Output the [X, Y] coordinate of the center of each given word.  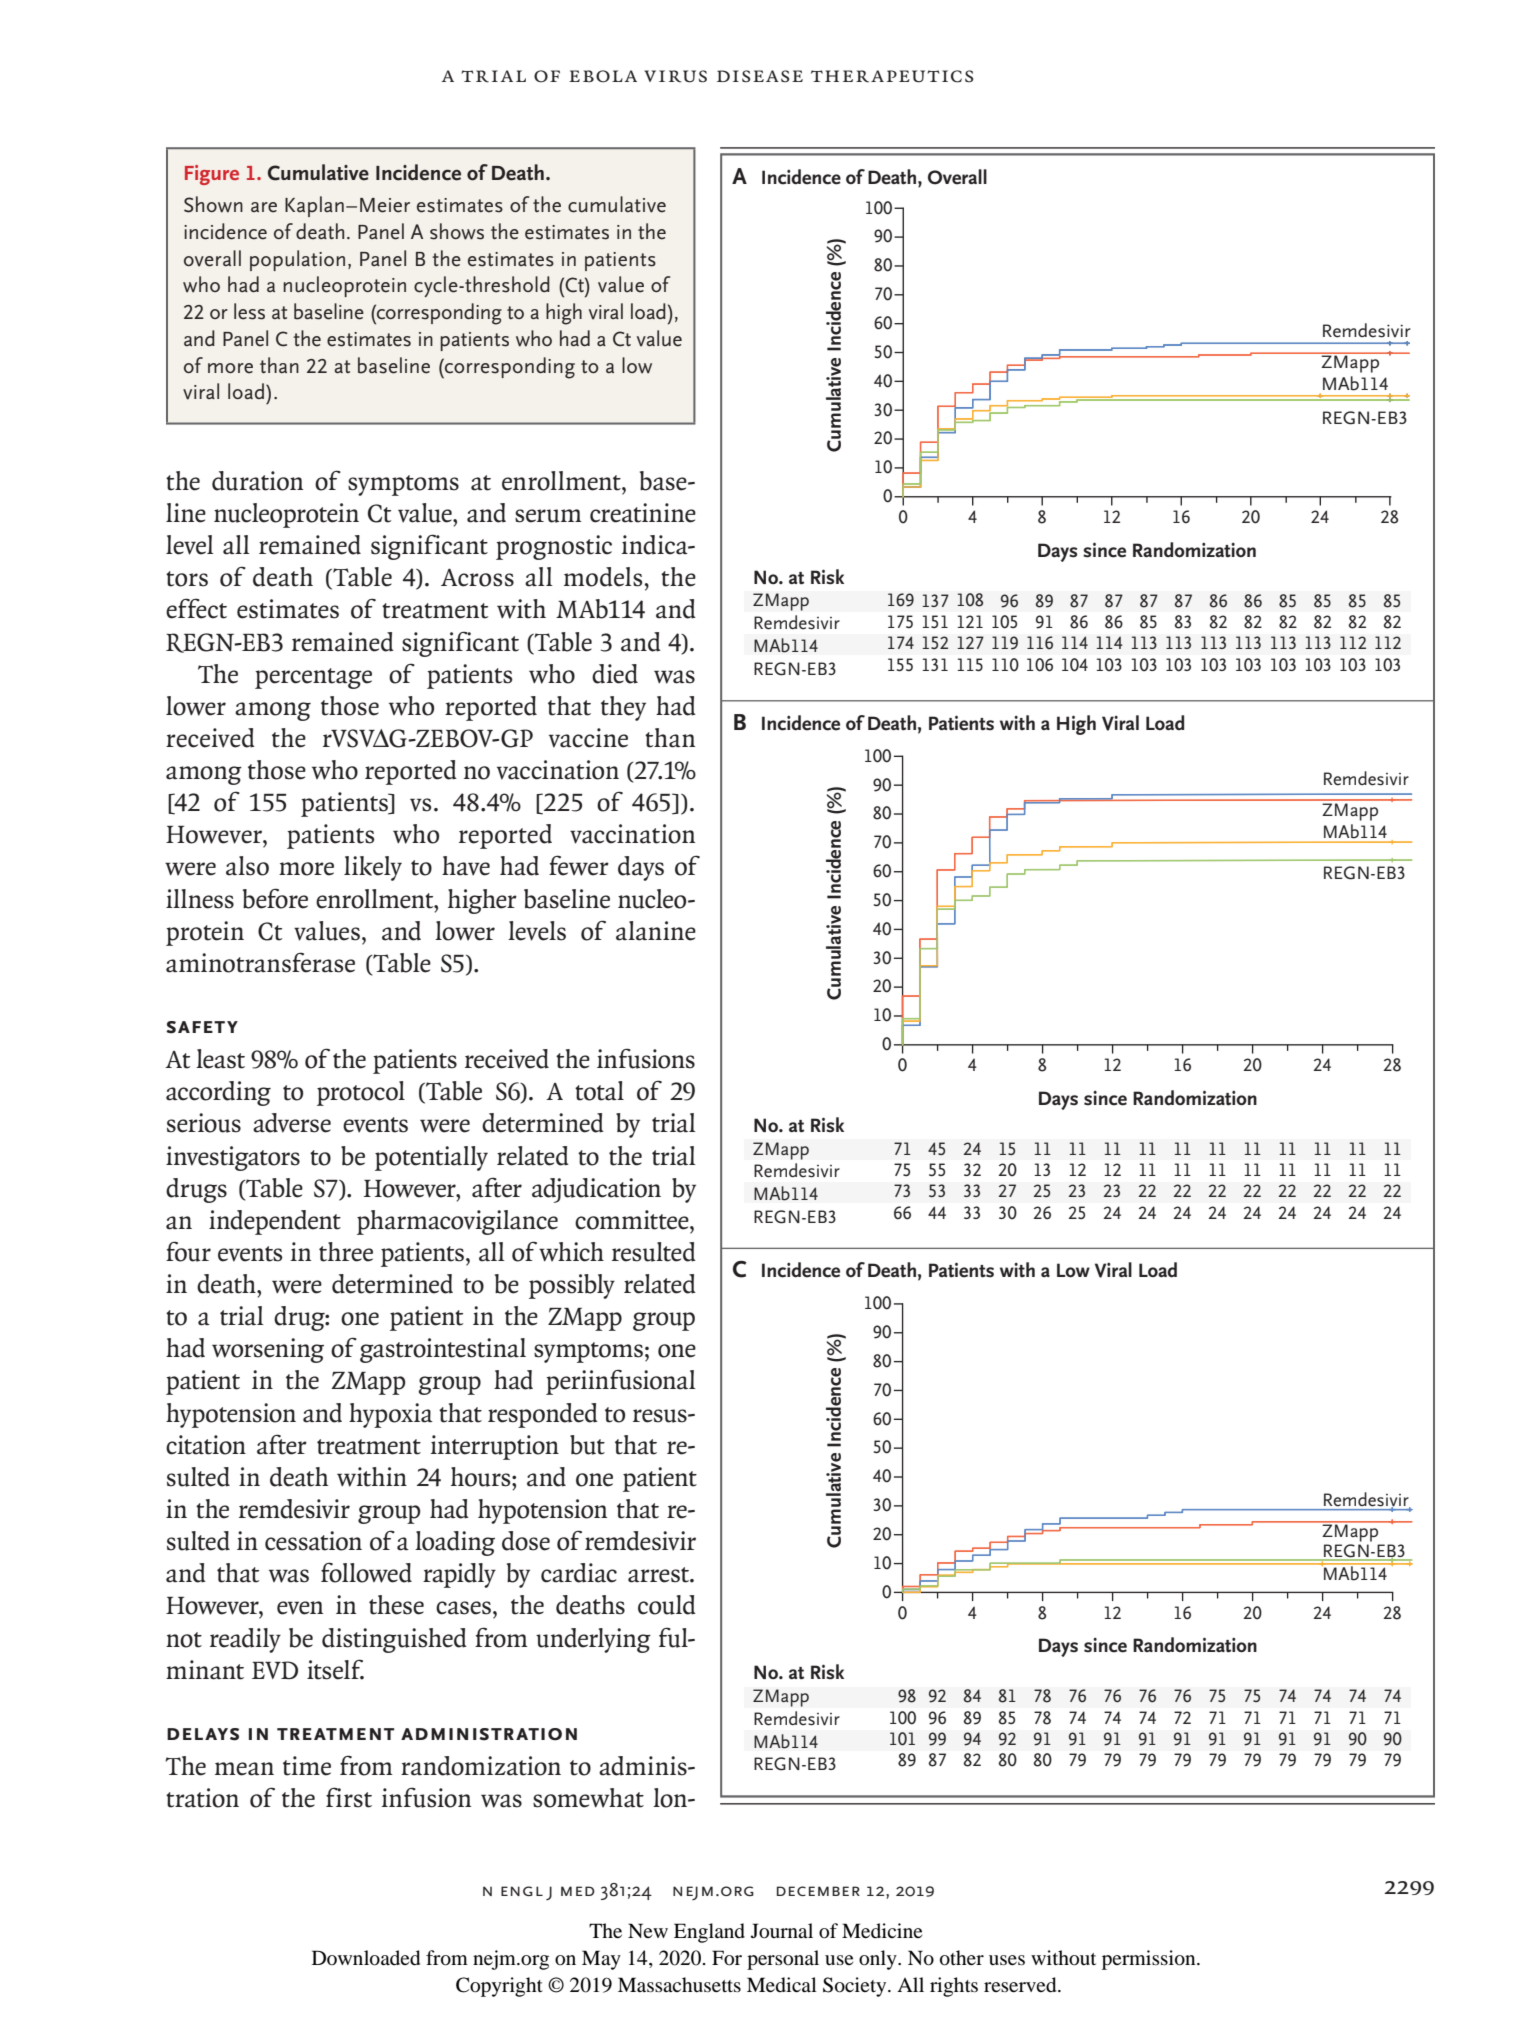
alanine [656, 931]
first [349, 1797]
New [648, 1930]
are [264, 207]
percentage [313, 678]
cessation [313, 1541]
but [587, 1445]
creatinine [643, 513]
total [599, 1091]
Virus [675, 76]
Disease [760, 76]
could [667, 1605]
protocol [361, 1093]
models [604, 577]
